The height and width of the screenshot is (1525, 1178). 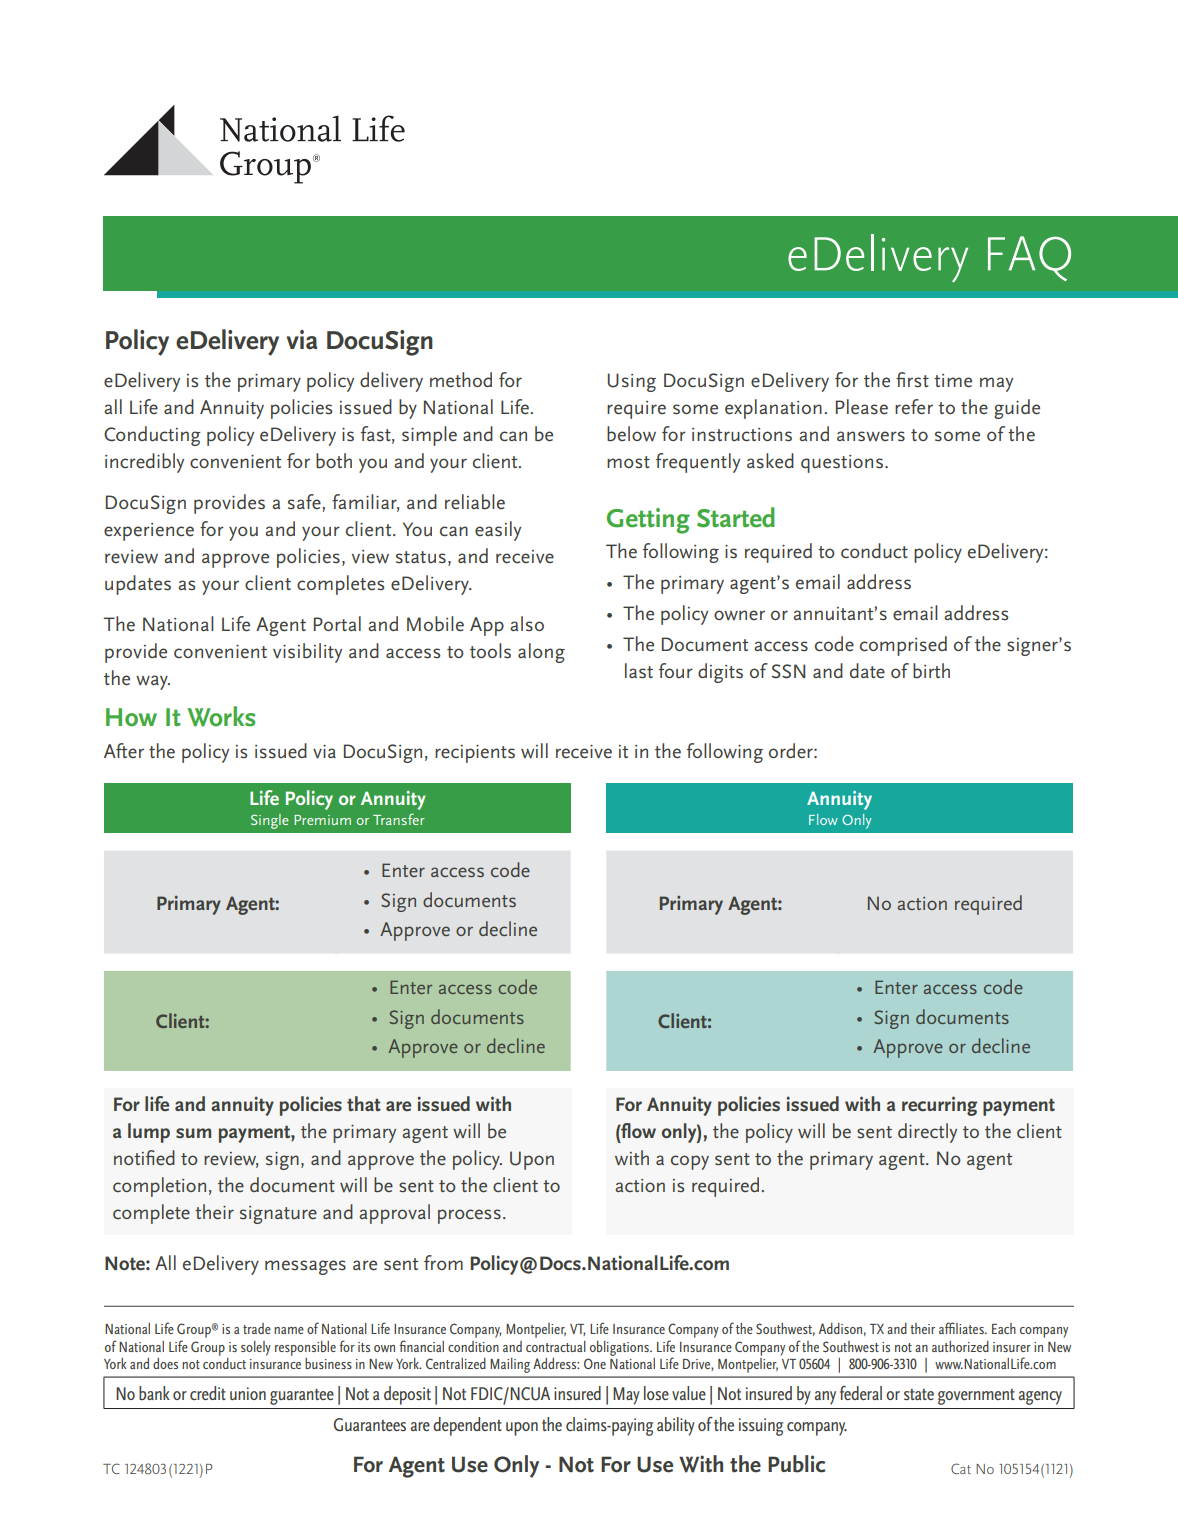 What do you see at coordinates (676, 1426) in the screenshot?
I see `ability` at bounding box center [676, 1426].
